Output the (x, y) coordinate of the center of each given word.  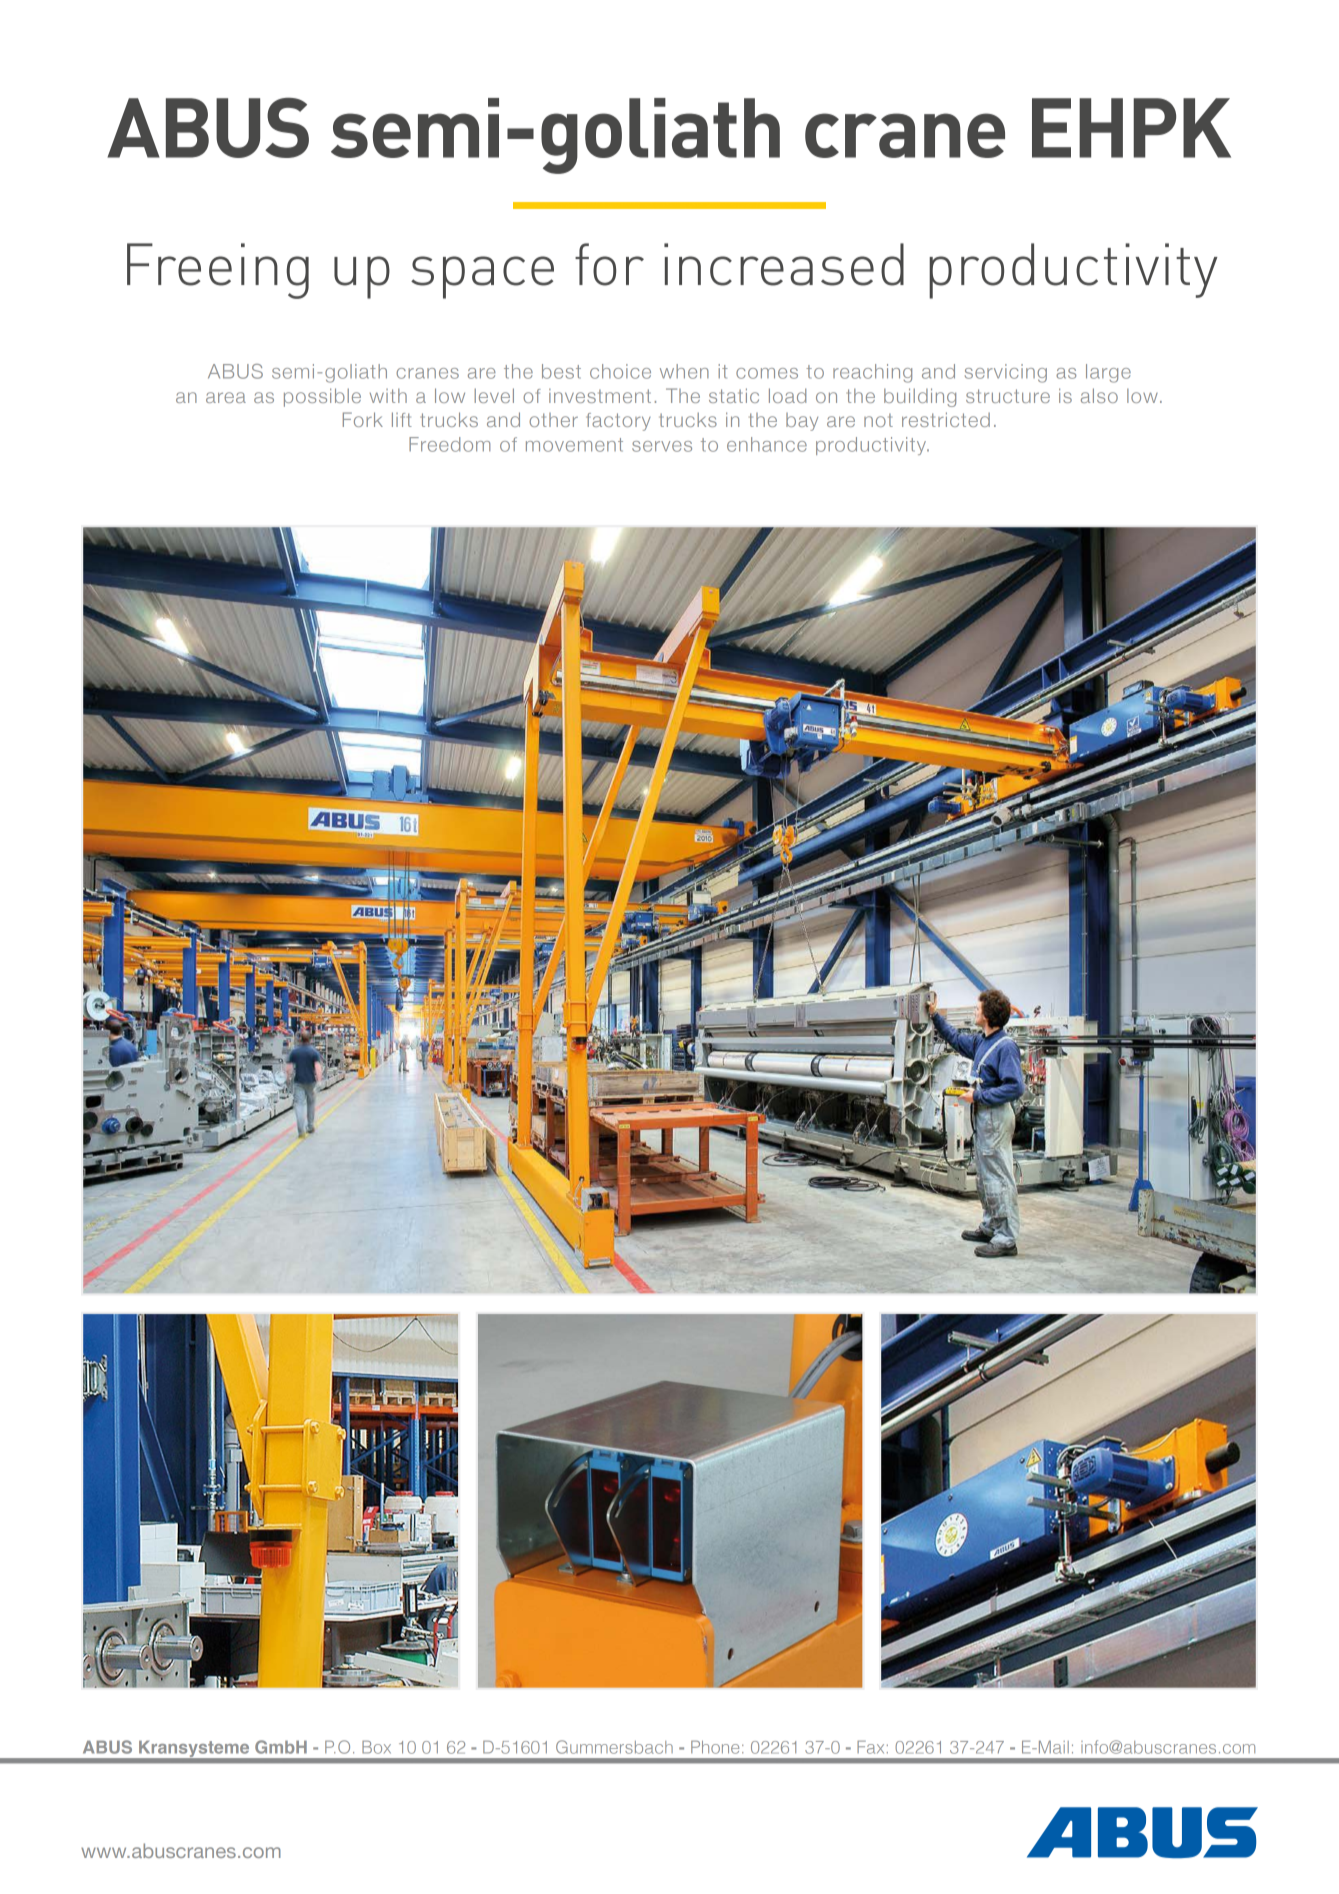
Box (376, 1747)
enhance (767, 444)
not (878, 420)
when (684, 371)
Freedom (449, 444)
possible (322, 397)
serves (662, 446)
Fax (870, 1747)
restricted (946, 419)
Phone (715, 1747)
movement (574, 445)
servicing (1006, 373)
